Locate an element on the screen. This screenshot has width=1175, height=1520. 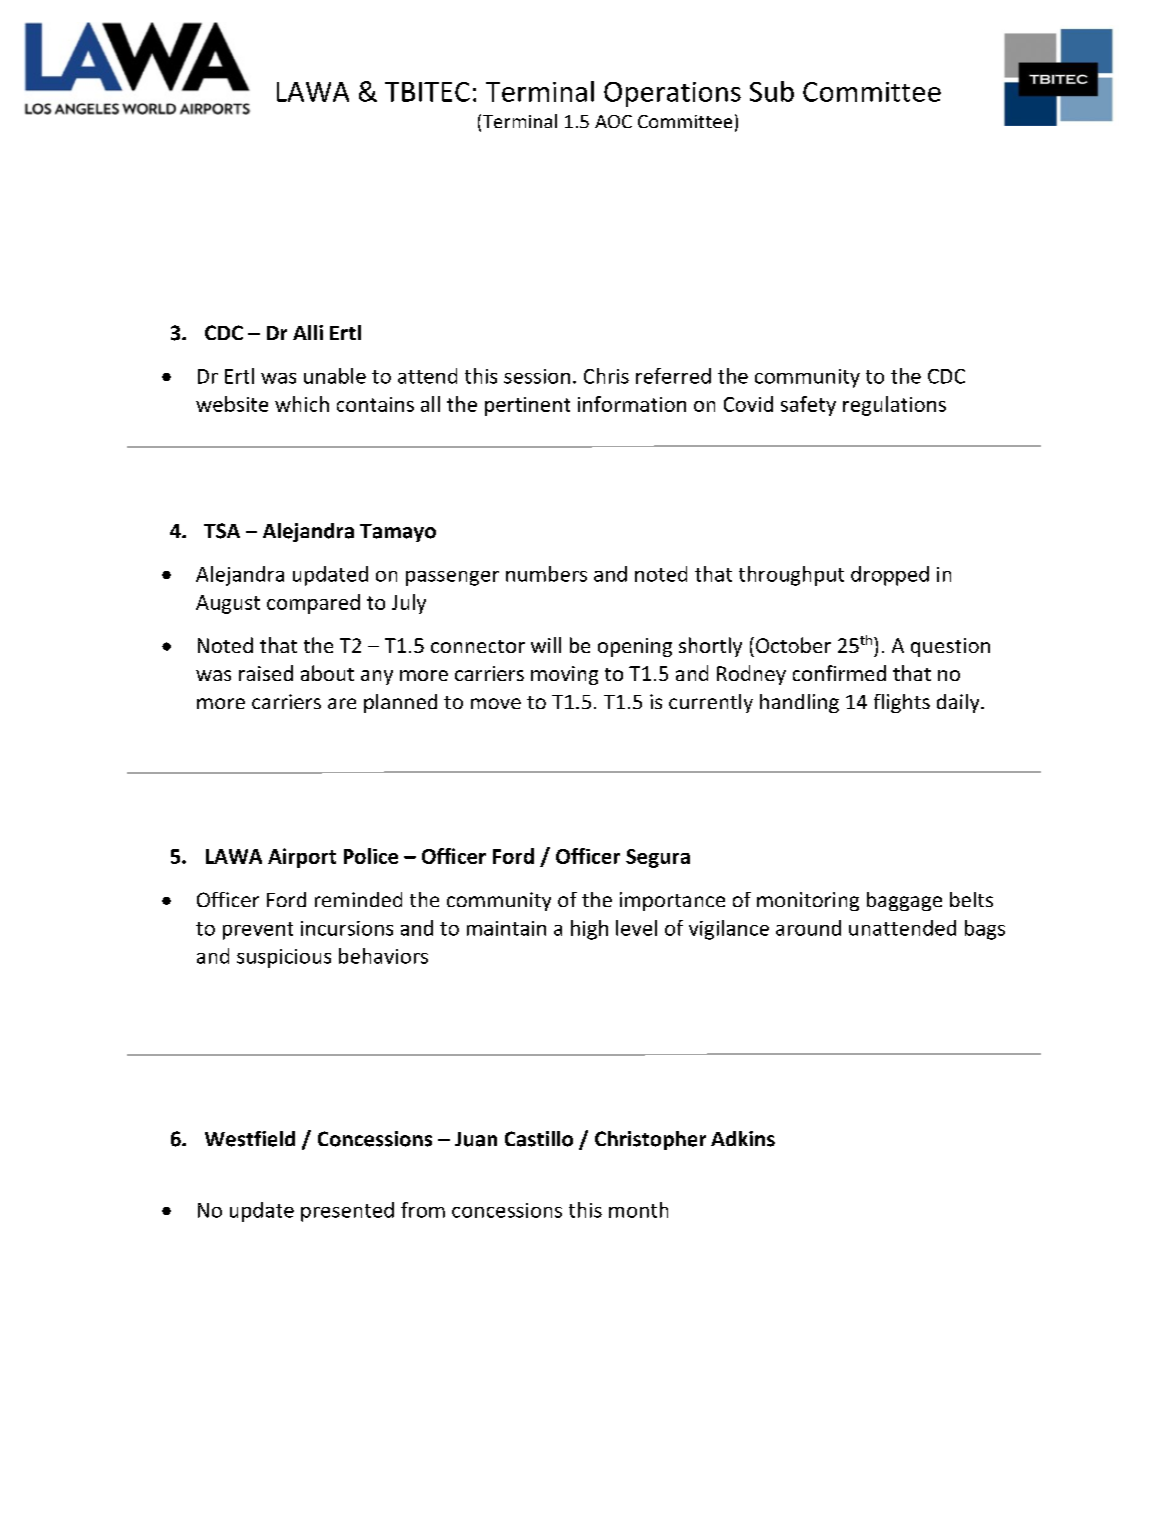
flights is located at coordinates (902, 703).
